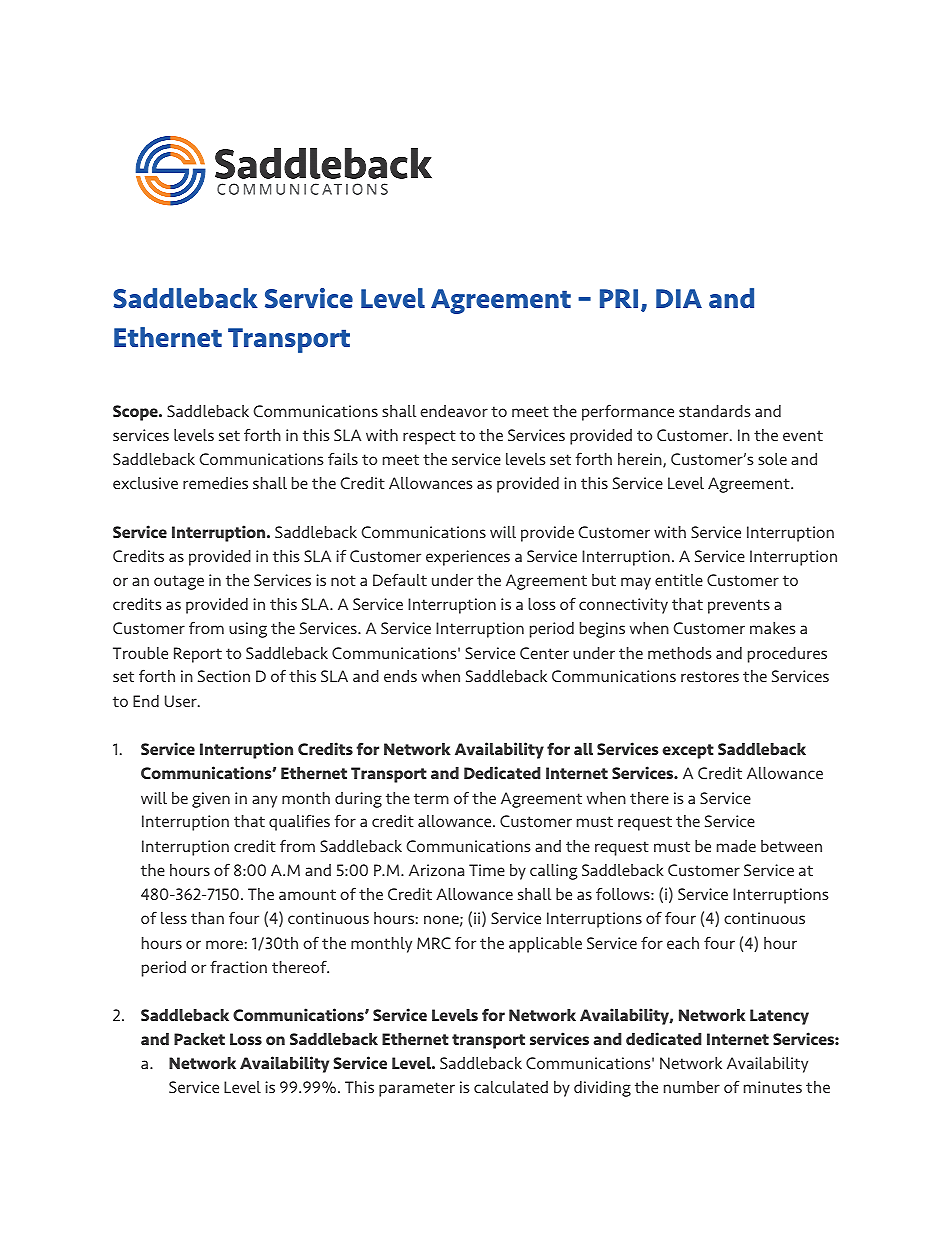 The height and width of the screenshot is (1233, 952). I want to click on term, so click(431, 798).
